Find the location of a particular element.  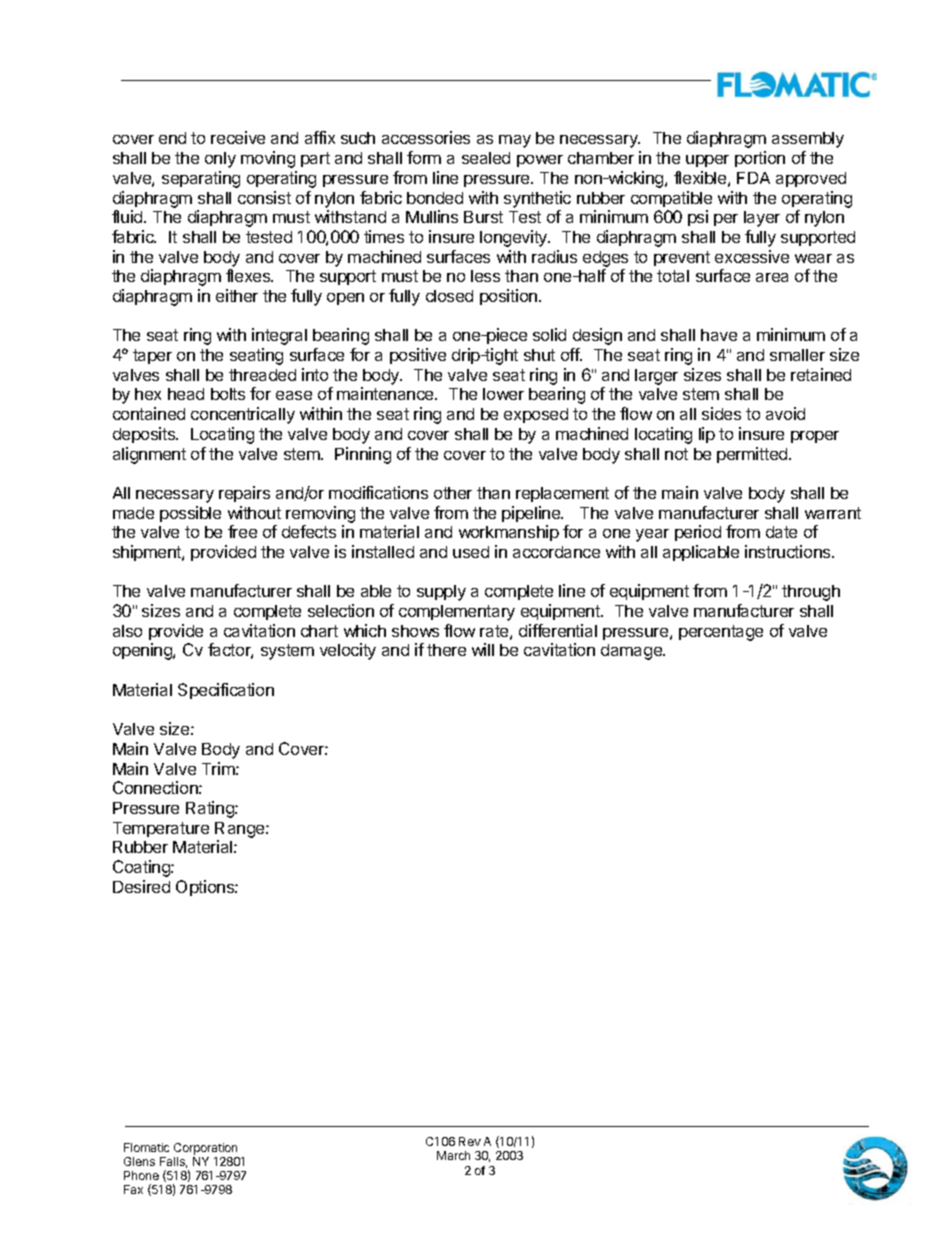

Phone is located at coordinates (141, 1175).
